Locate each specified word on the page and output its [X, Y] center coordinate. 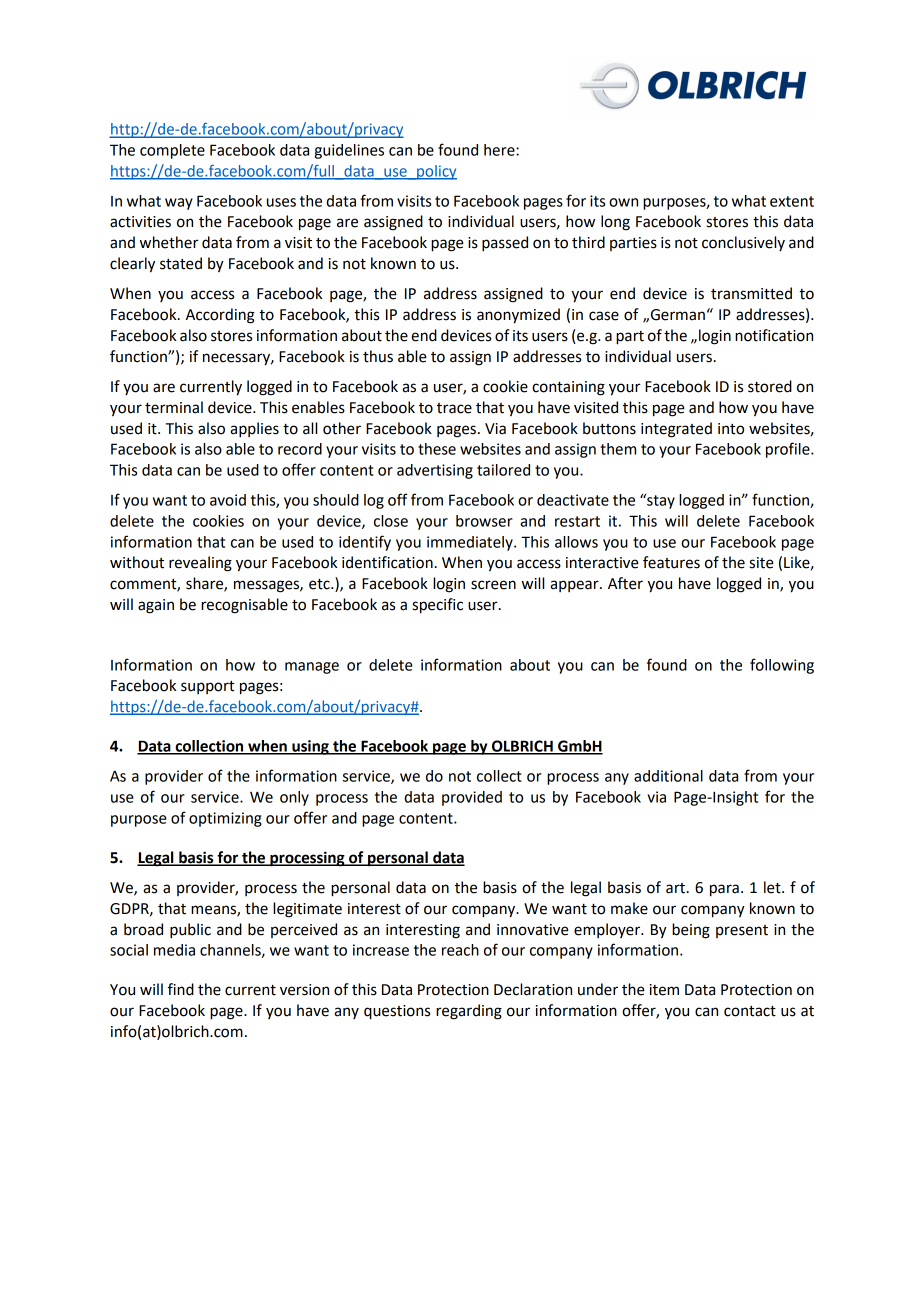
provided [472, 798]
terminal [174, 407]
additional [668, 776]
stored [770, 386]
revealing [200, 564]
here [500, 150]
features [671, 562]
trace [454, 408]
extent [792, 201]
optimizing [225, 819]
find [181, 989]
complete [172, 151]
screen [493, 585]
